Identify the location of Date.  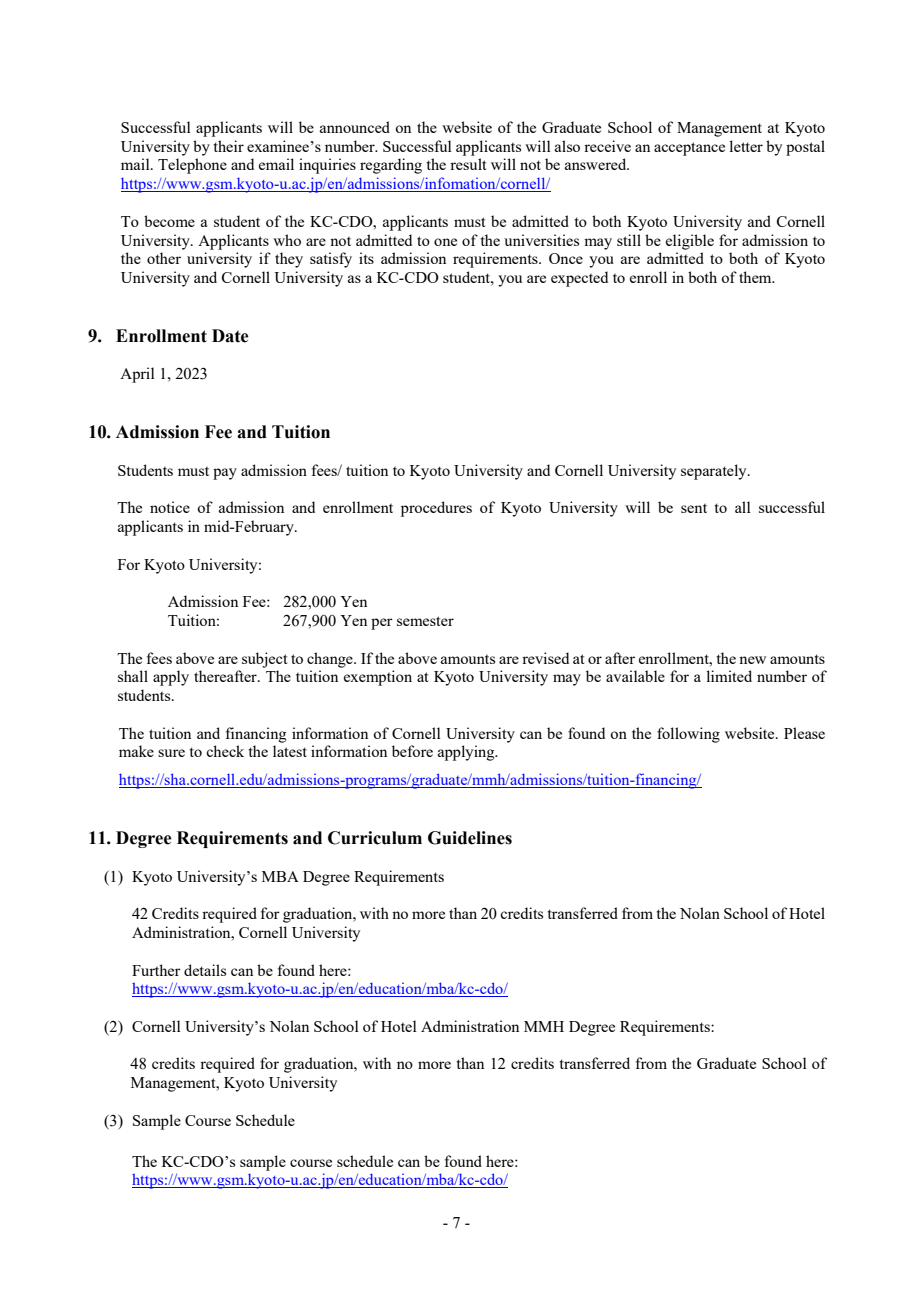
(230, 336).
